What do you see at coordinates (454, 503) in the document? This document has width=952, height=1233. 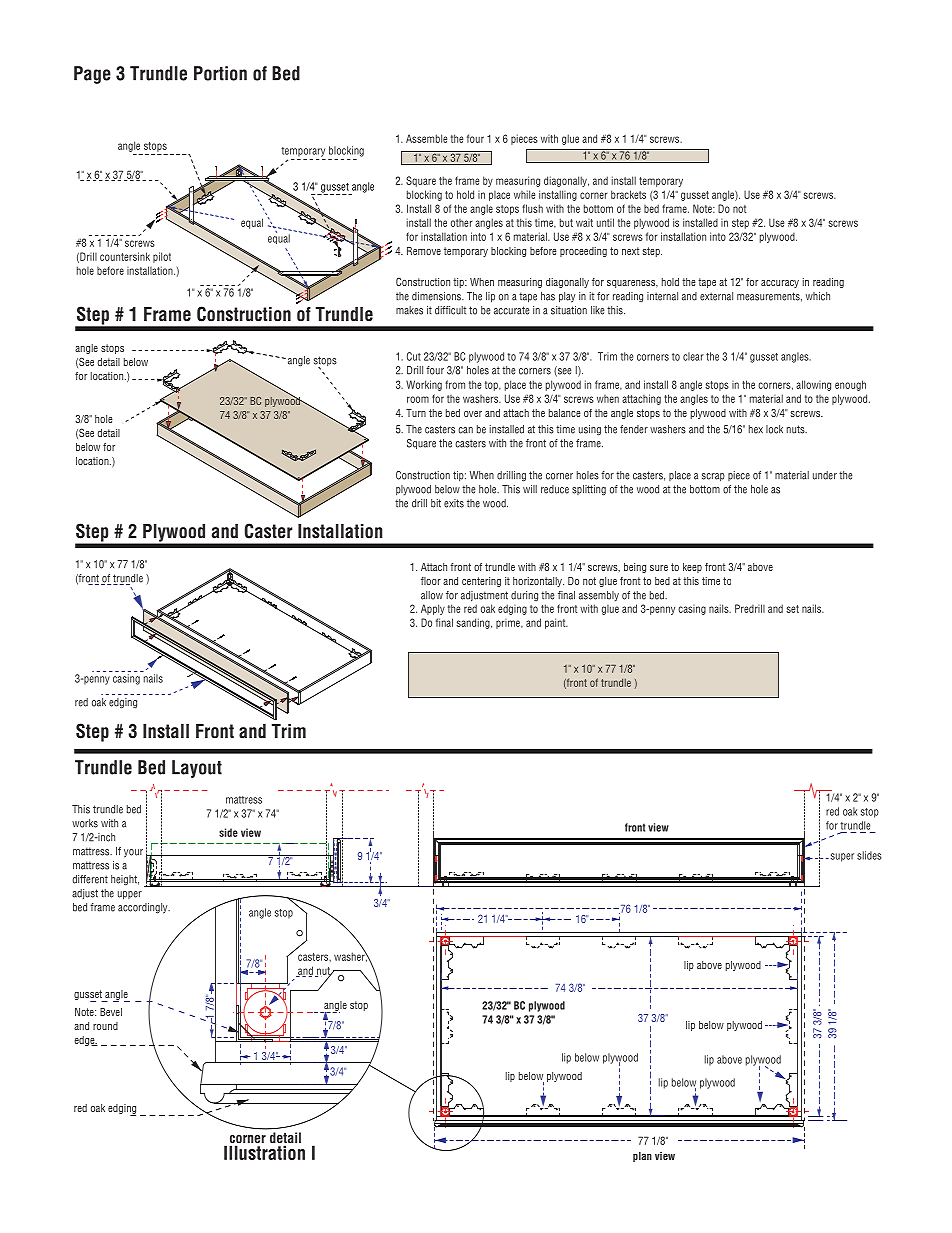 I see `exits` at bounding box center [454, 503].
